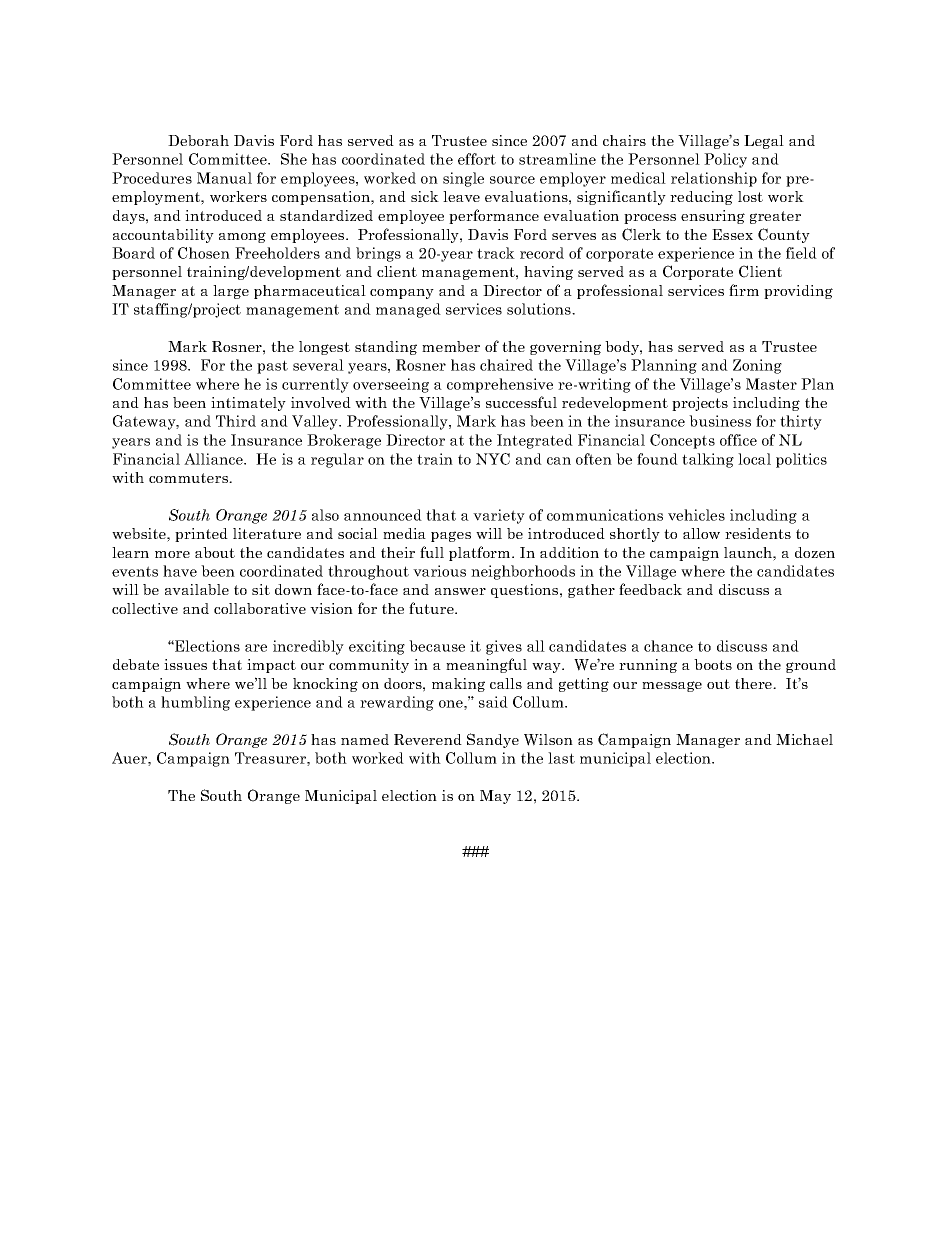 This screenshot has width=952, height=1233. Describe the element at coordinates (231, 292) in the screenshot. I see `large` at that location.
